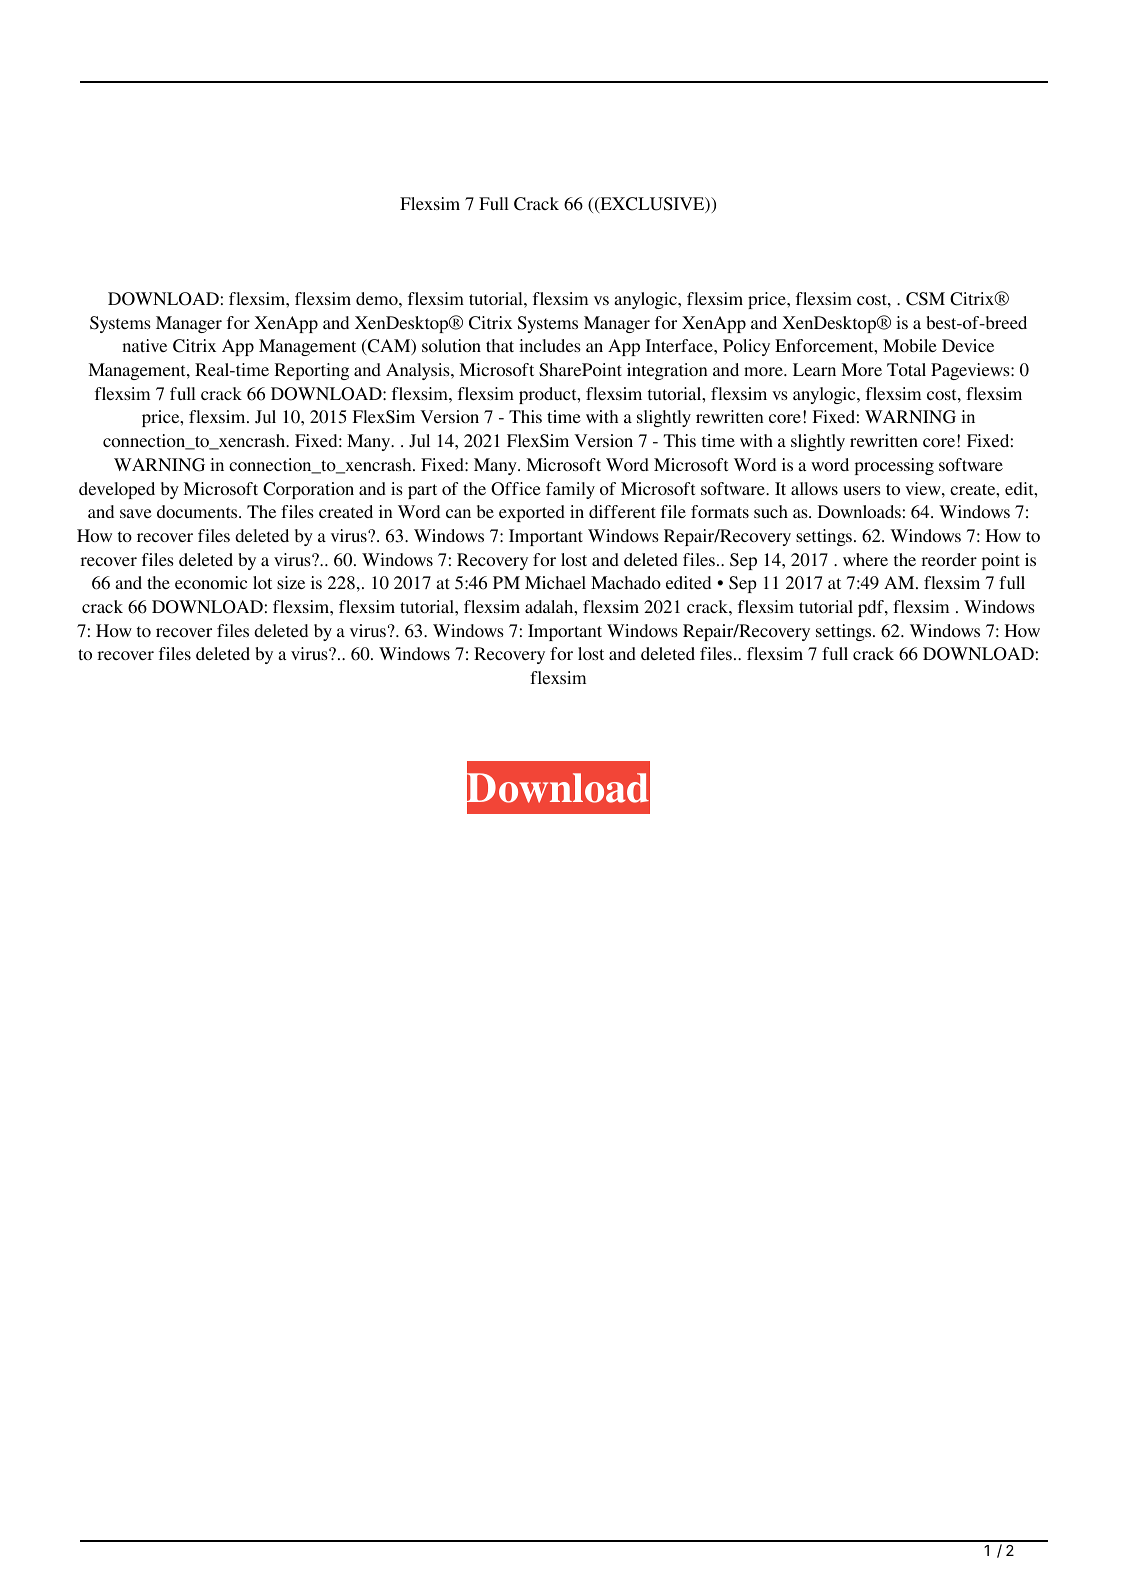 The width and height of the page is (1128, 1595). What do you see at coordinates (516, 489) in the page?
I see `Office` at bounding box center [516, 489].
